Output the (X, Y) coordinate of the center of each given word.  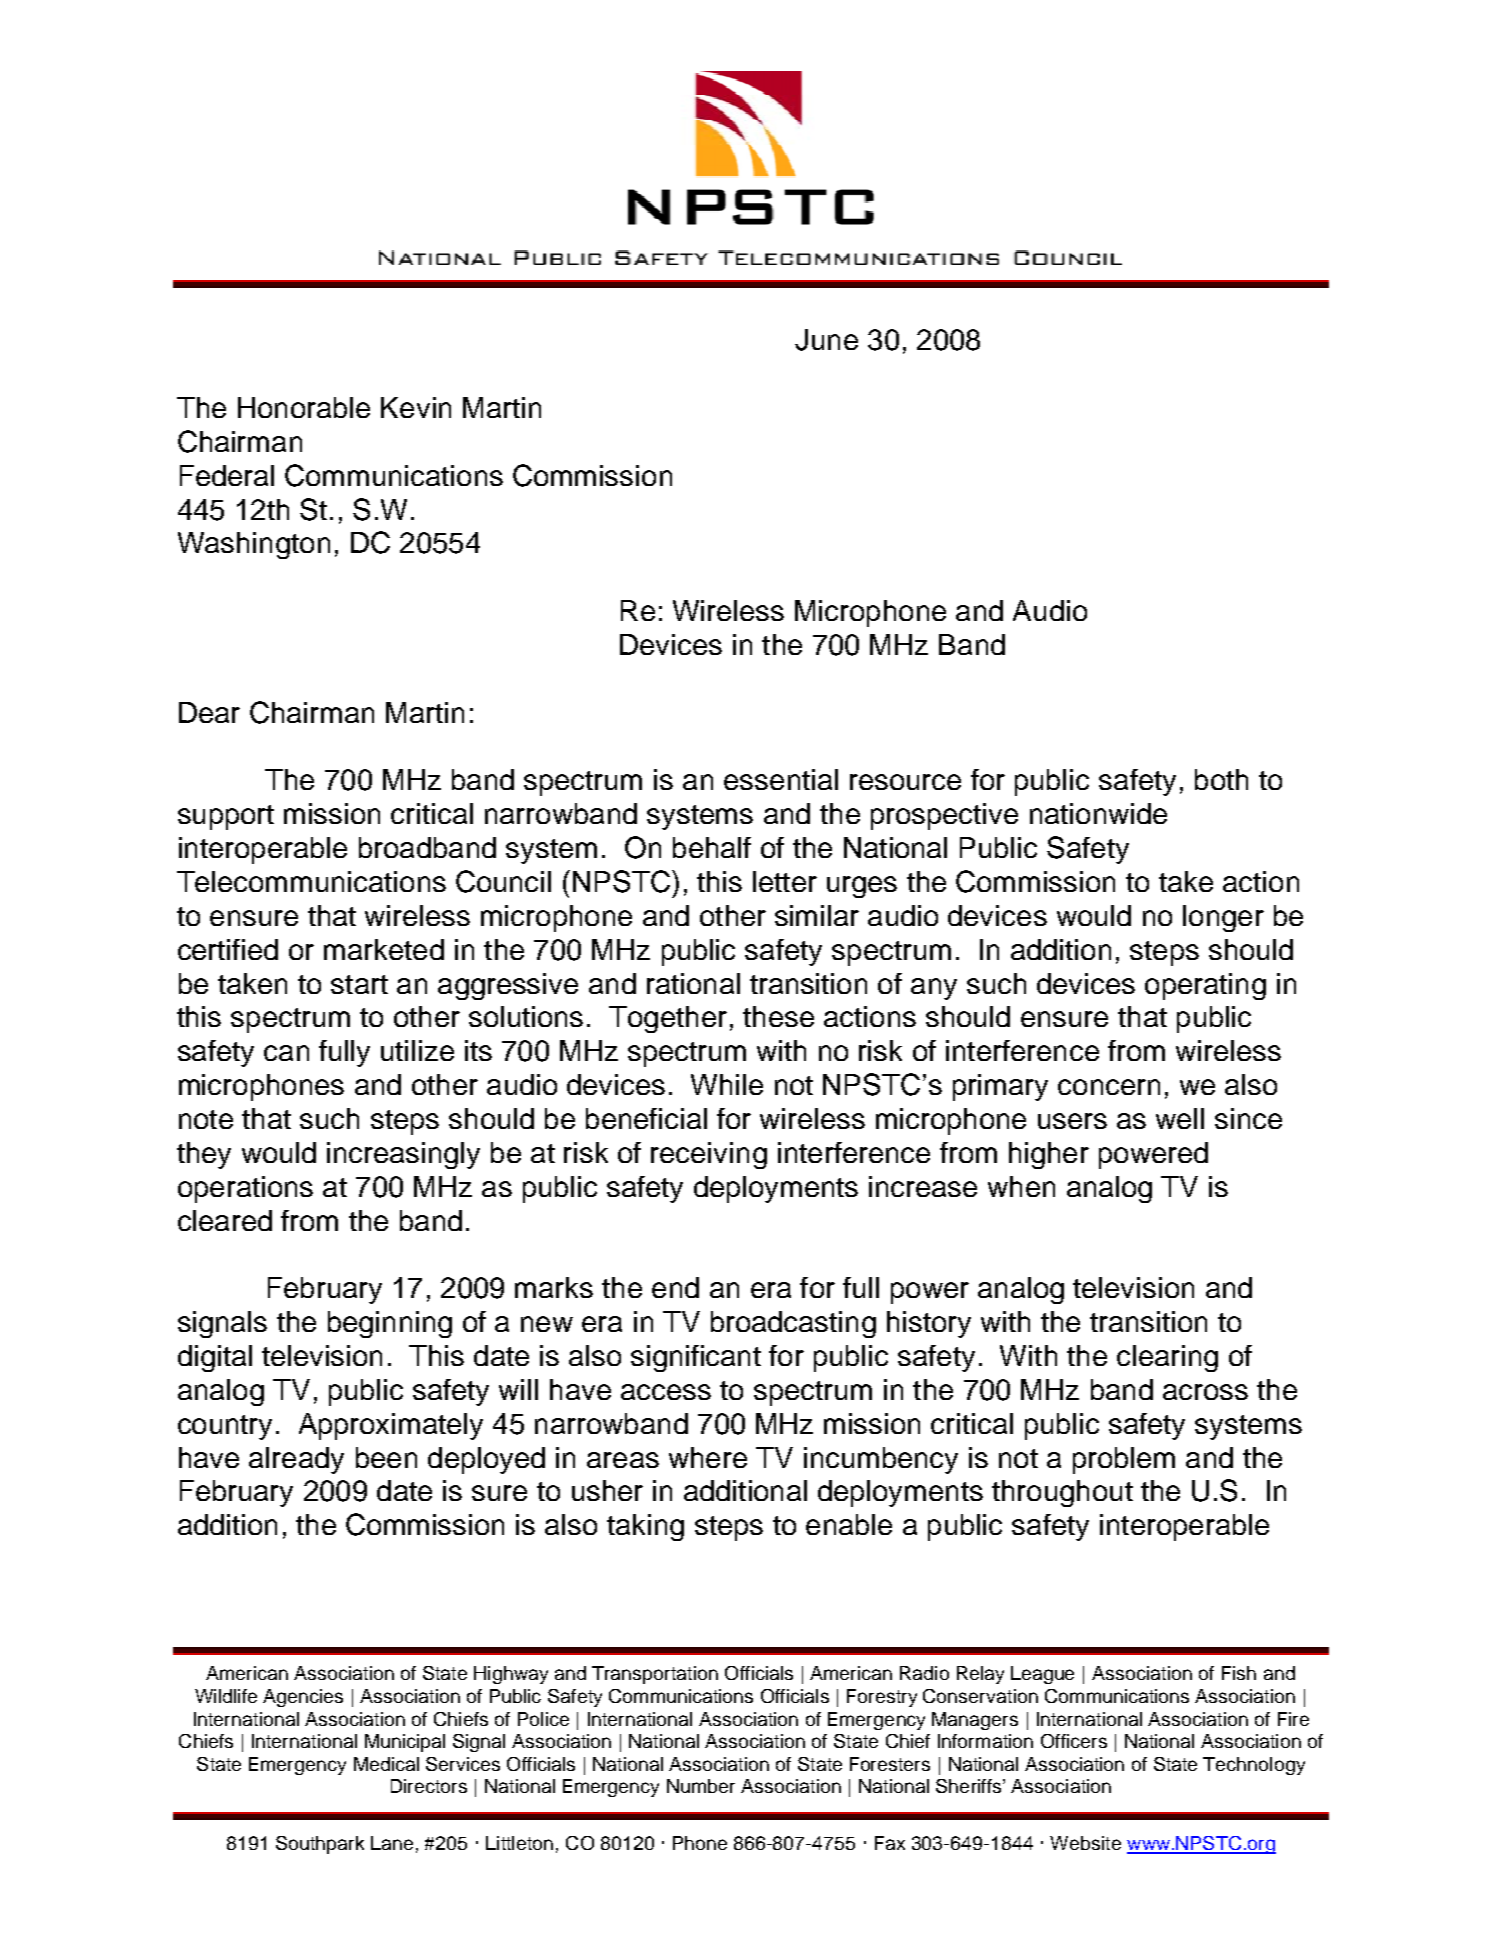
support (226, 817)
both (1221, 779)
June (826, 340)
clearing (1167, 1358)
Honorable (304, 407)
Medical (386, 1764)
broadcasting (793, 1324)
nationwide (1098, 813)
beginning (390, 1324)
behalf (712, 847)
